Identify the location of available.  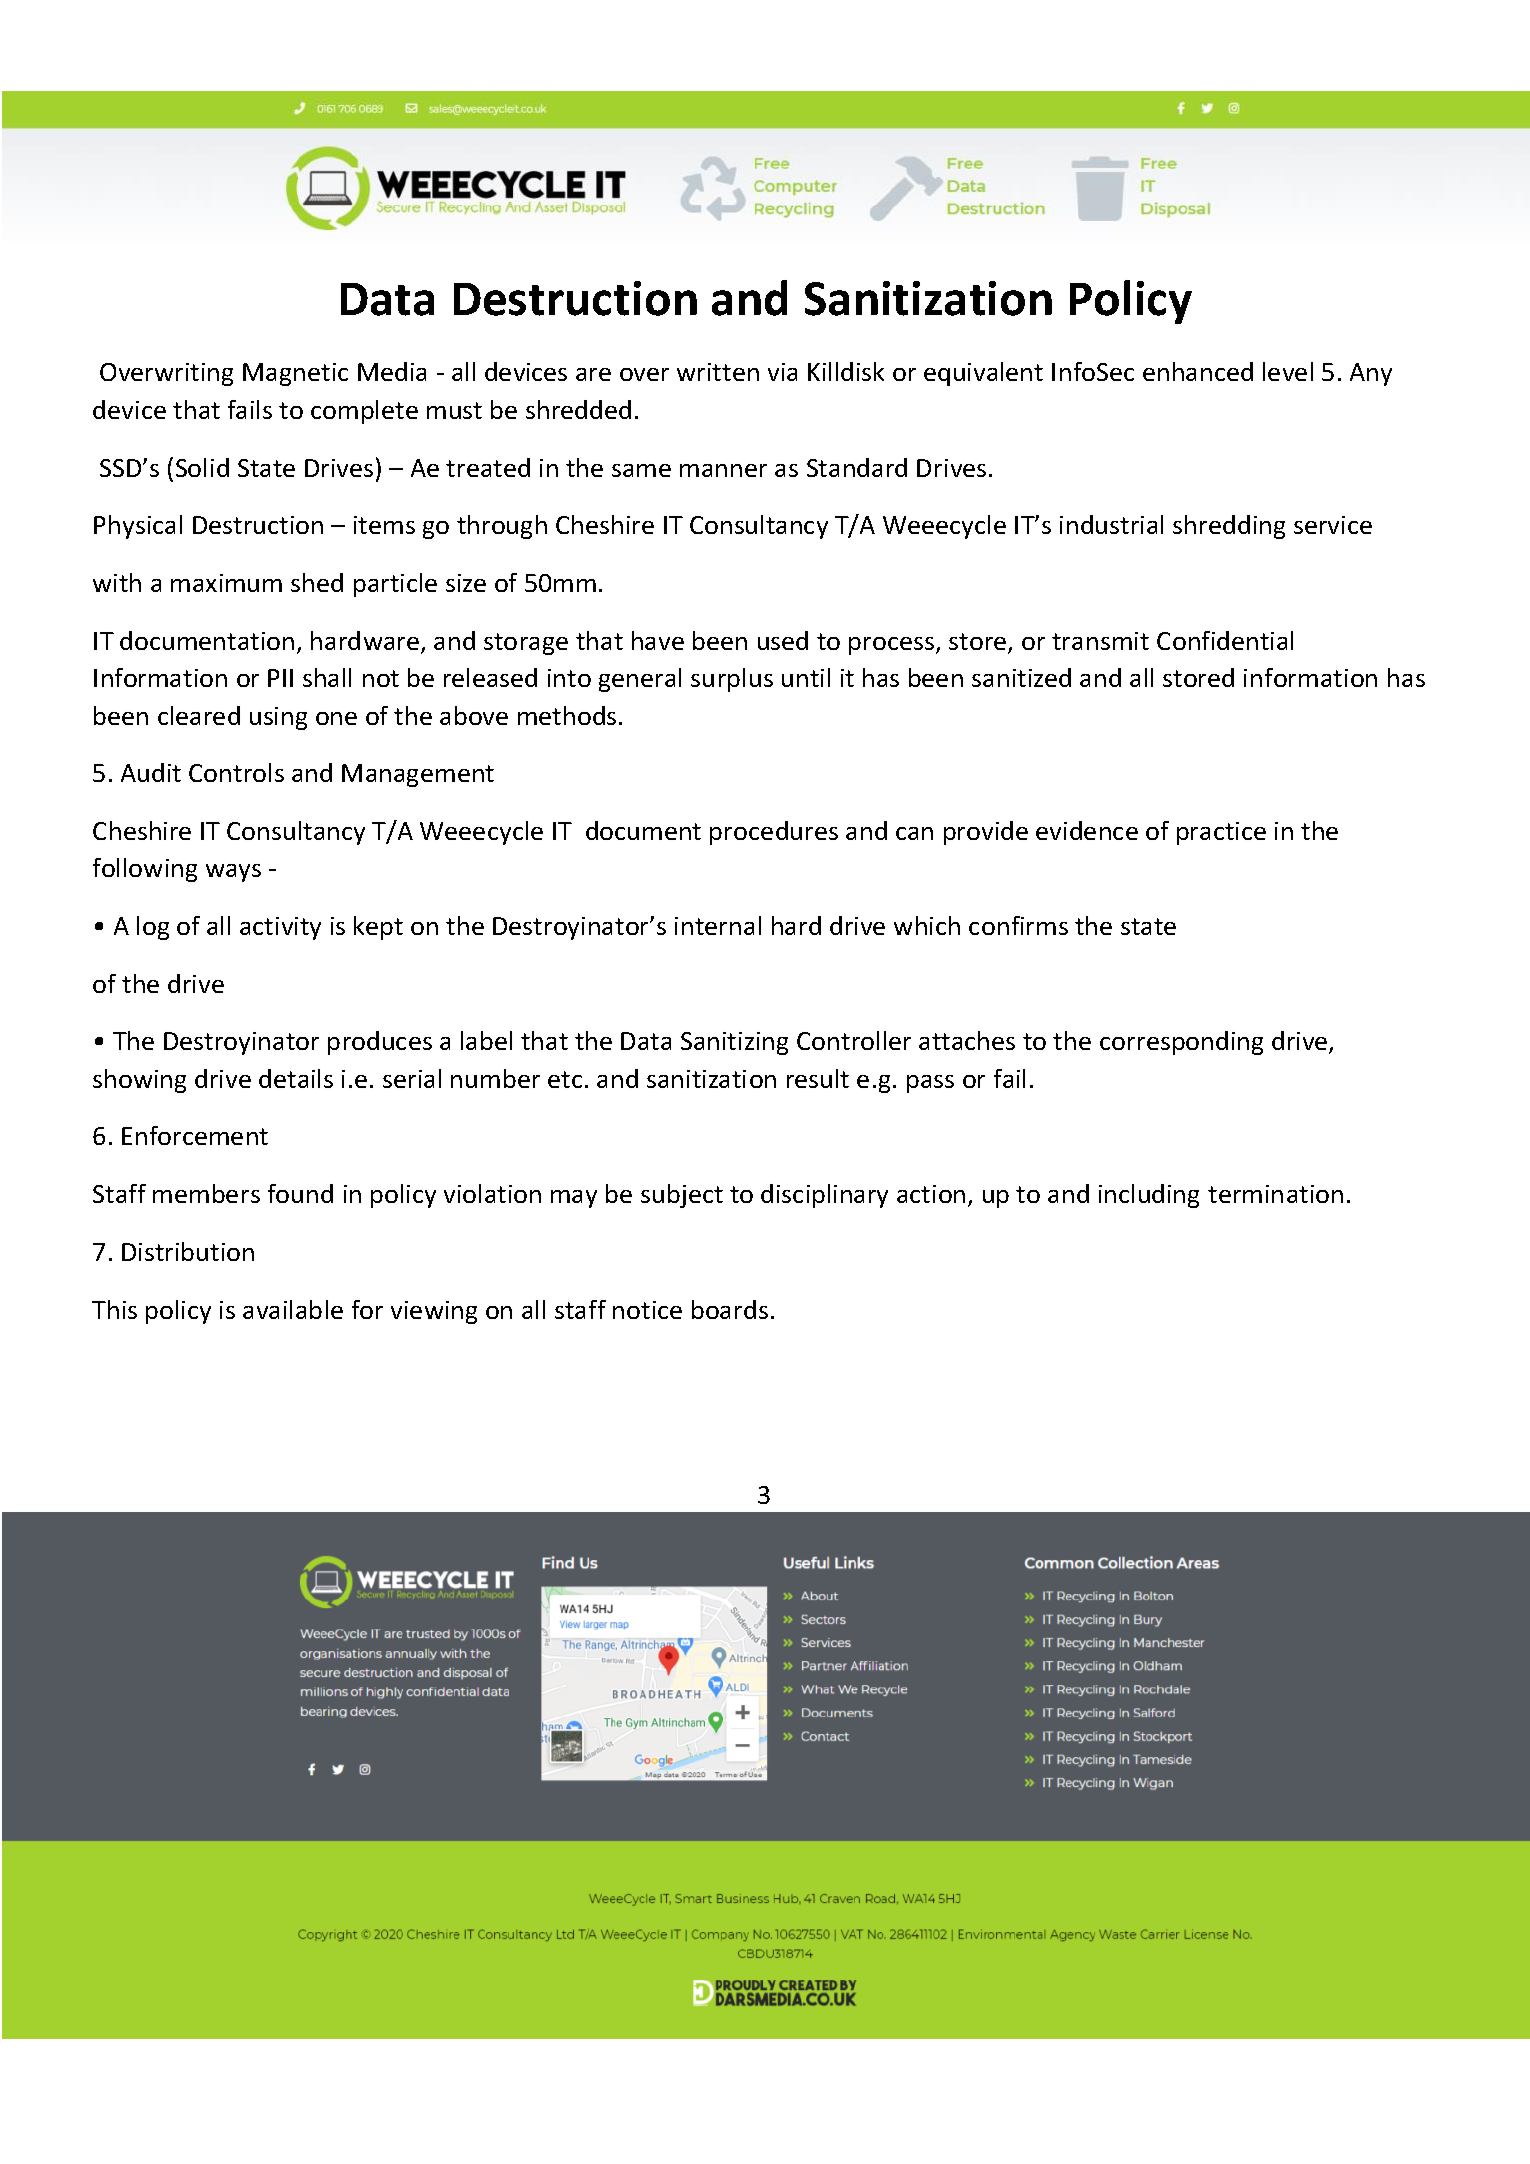
(293, 1309).
